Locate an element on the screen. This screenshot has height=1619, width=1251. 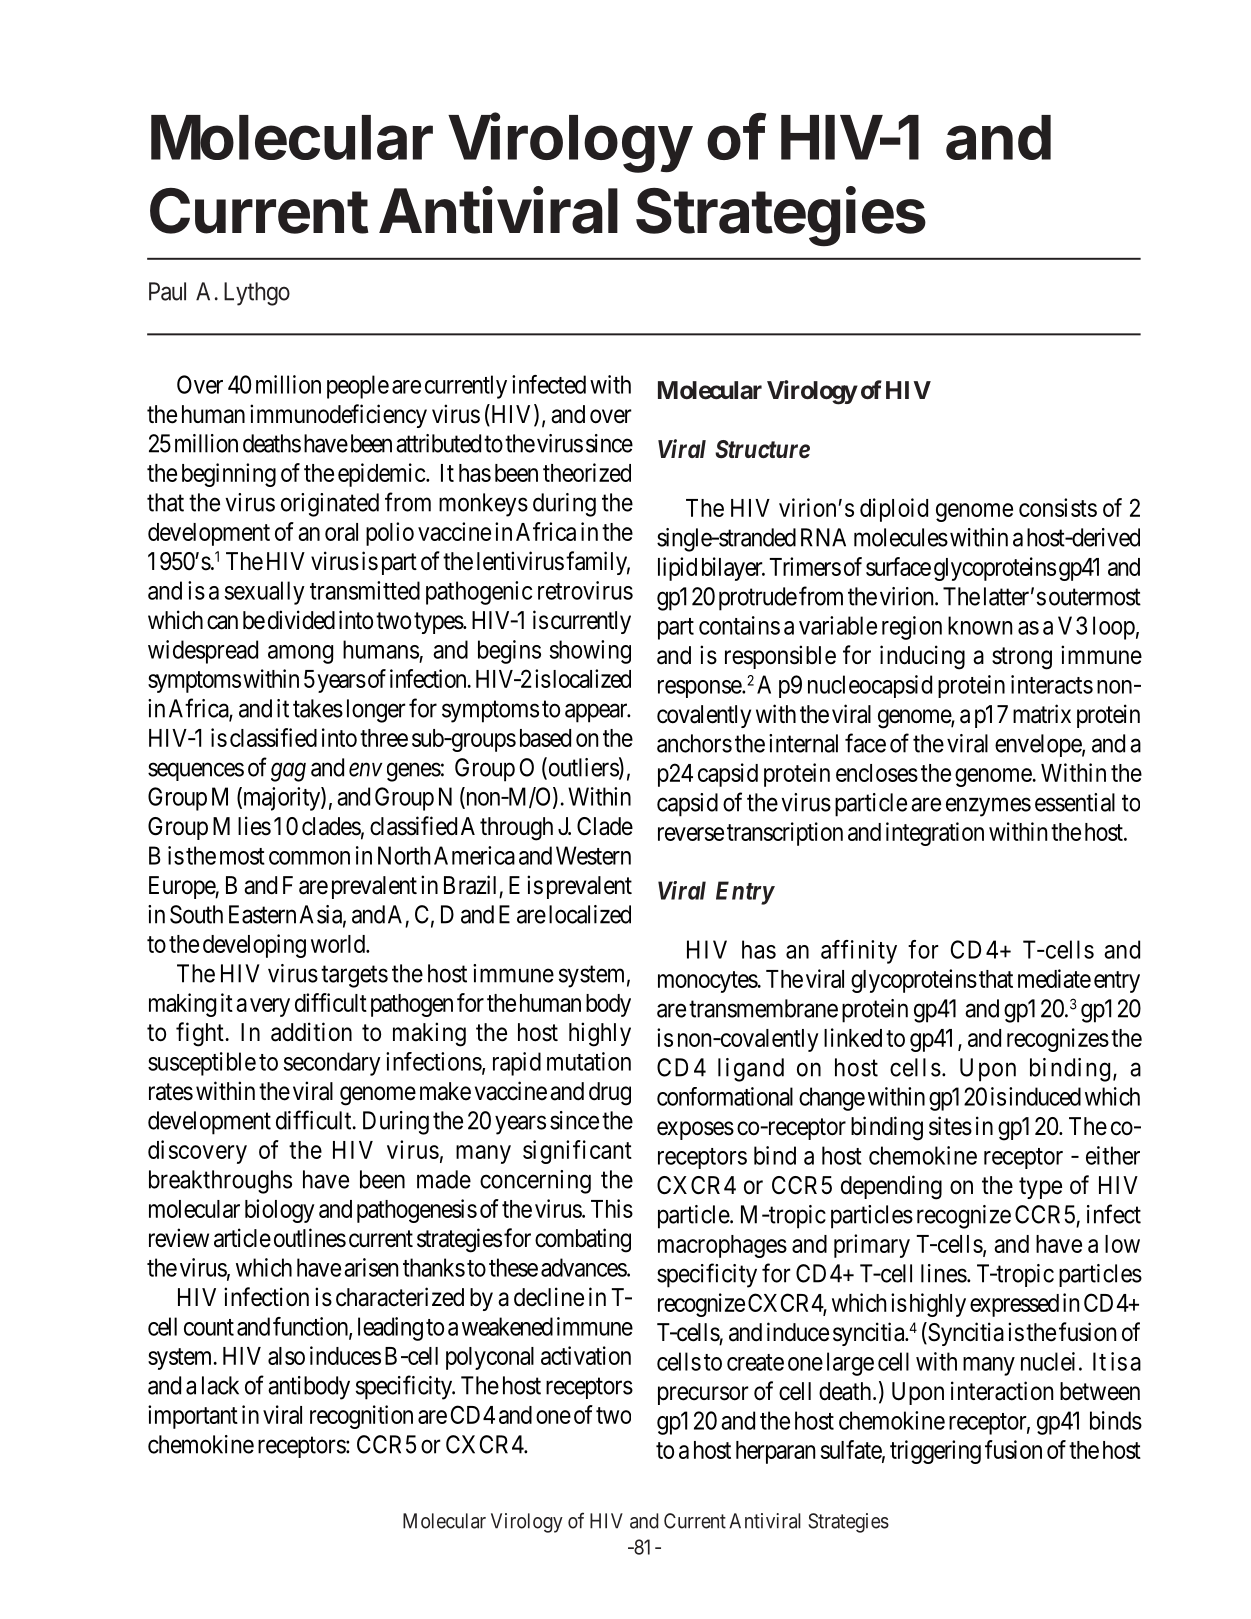
exposes is located at coordinates (695, 1130).
